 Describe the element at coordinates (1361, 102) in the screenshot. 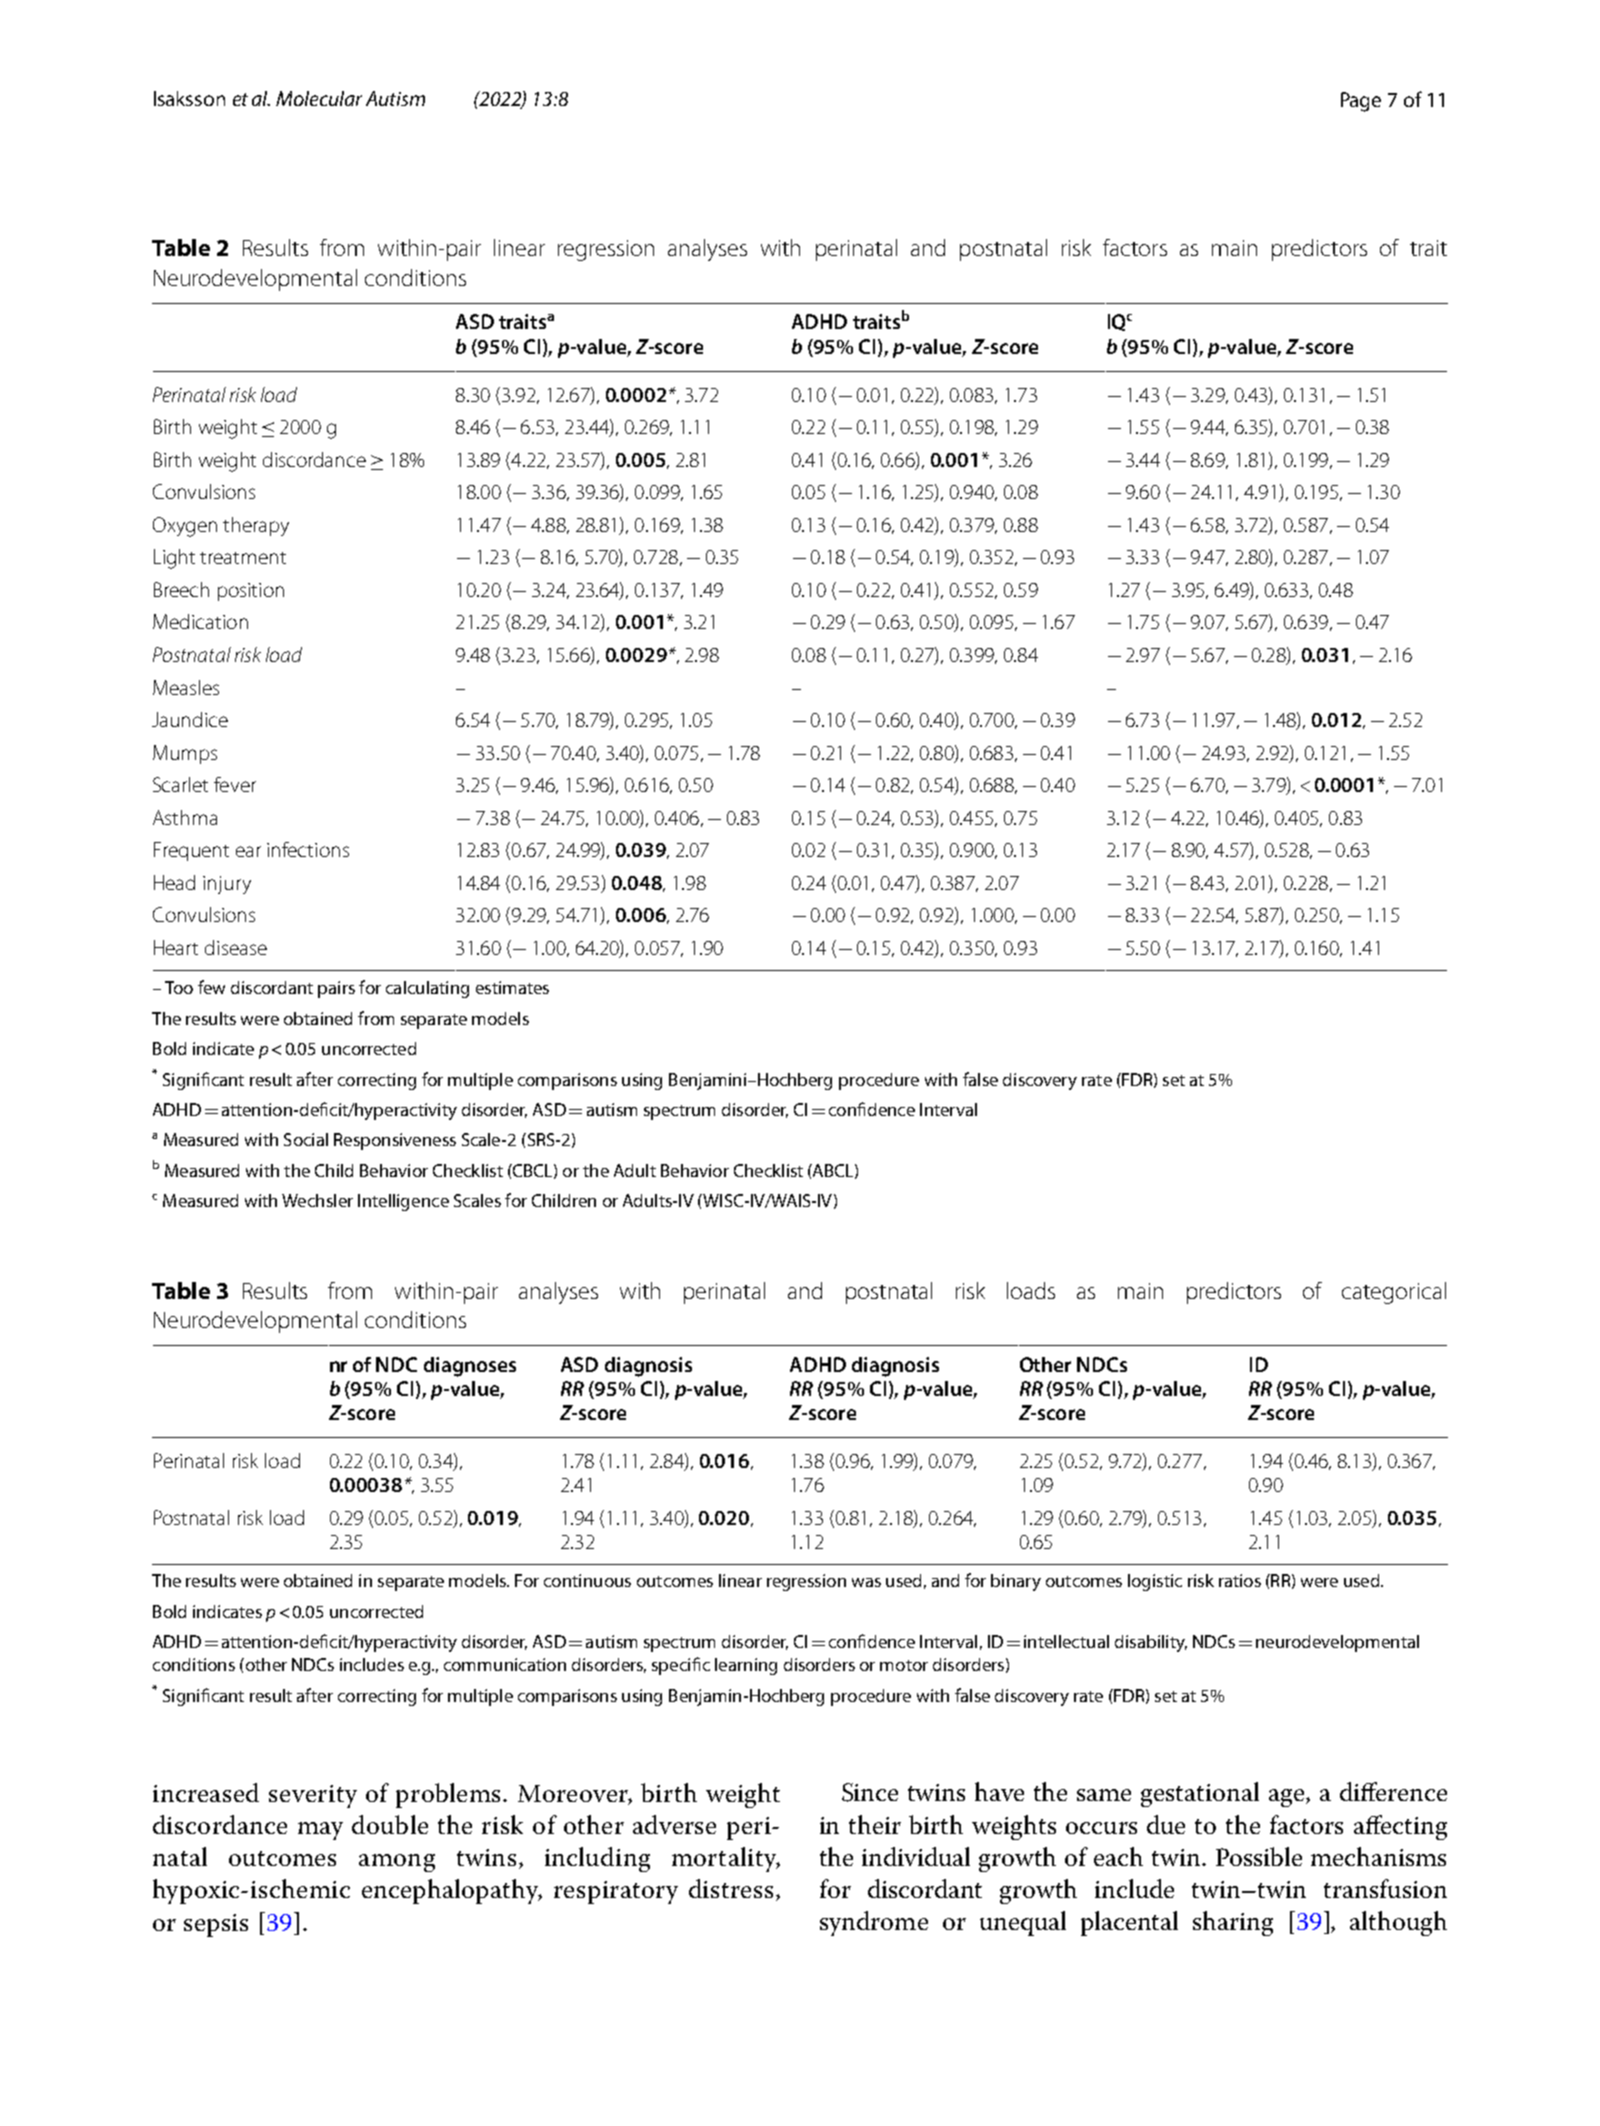

I see `Page` at that location.
